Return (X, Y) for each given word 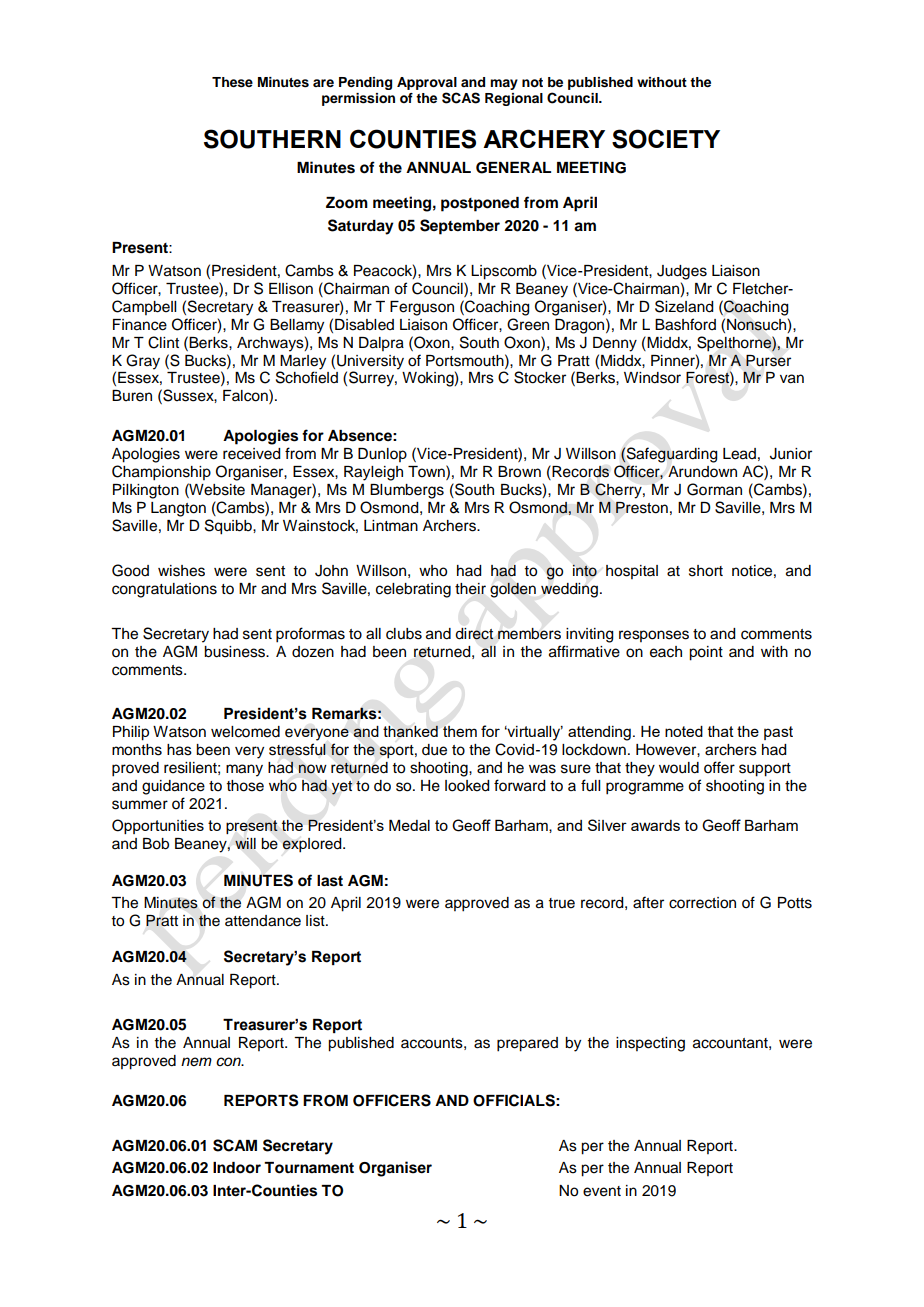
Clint (163, 342)
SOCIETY (666, 139)
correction (702, 903)
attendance (263, 921)
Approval (427, 83)
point (706, 653)
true (561, 903)
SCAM (235, 1145)
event (602, 1191)
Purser (768, 361)
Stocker (540, 377)
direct (474, 634)
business (235, 652)
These (232, 82)
